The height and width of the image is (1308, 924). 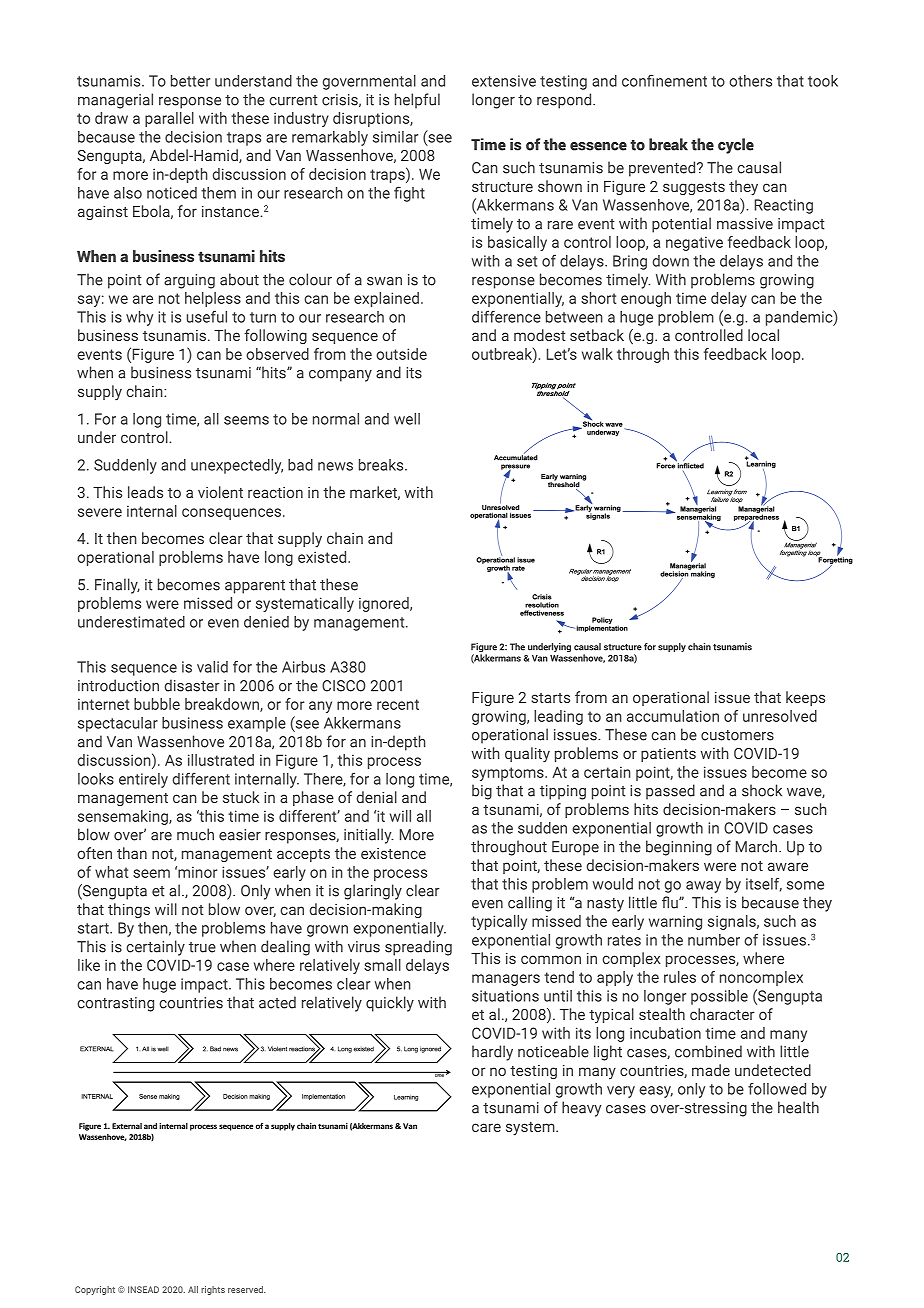 What do you see at coordinates (764, 885) in the image?
I see `itself` at bounding box center [764, 885].
